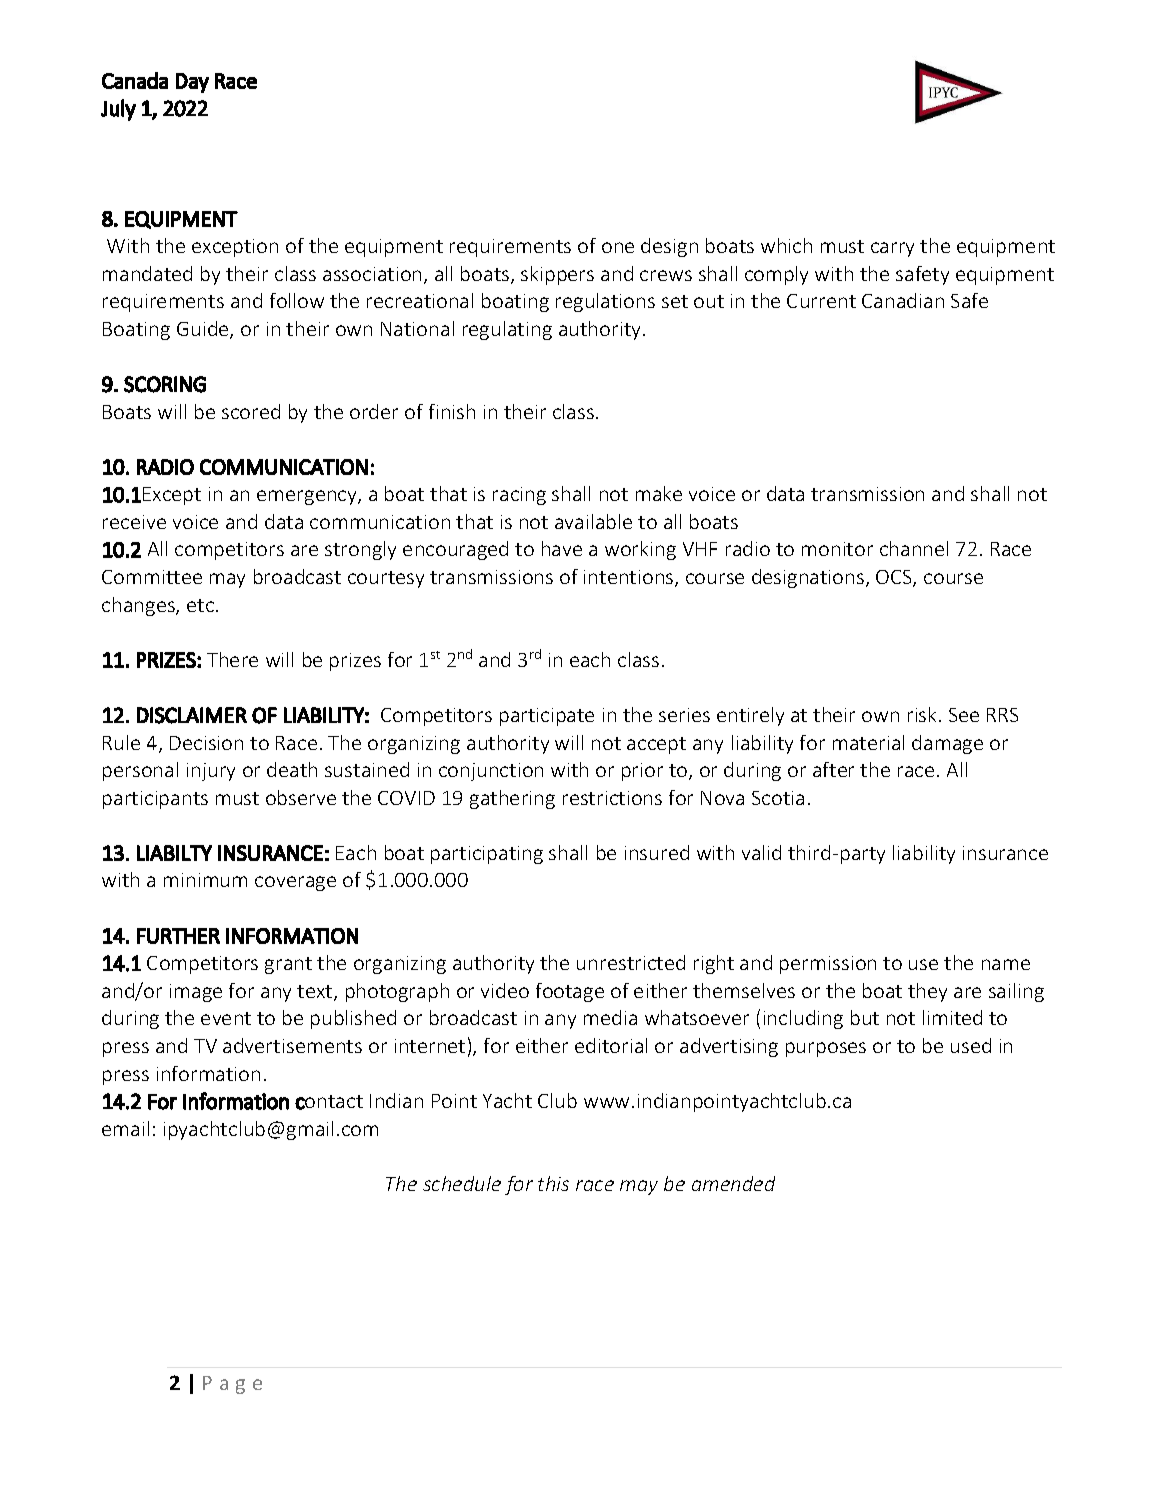 The image size is (1152, 1491). What do you see at coordinates (605, 302) in the document?
I see `regulations` at bounding box center [605, 302].
